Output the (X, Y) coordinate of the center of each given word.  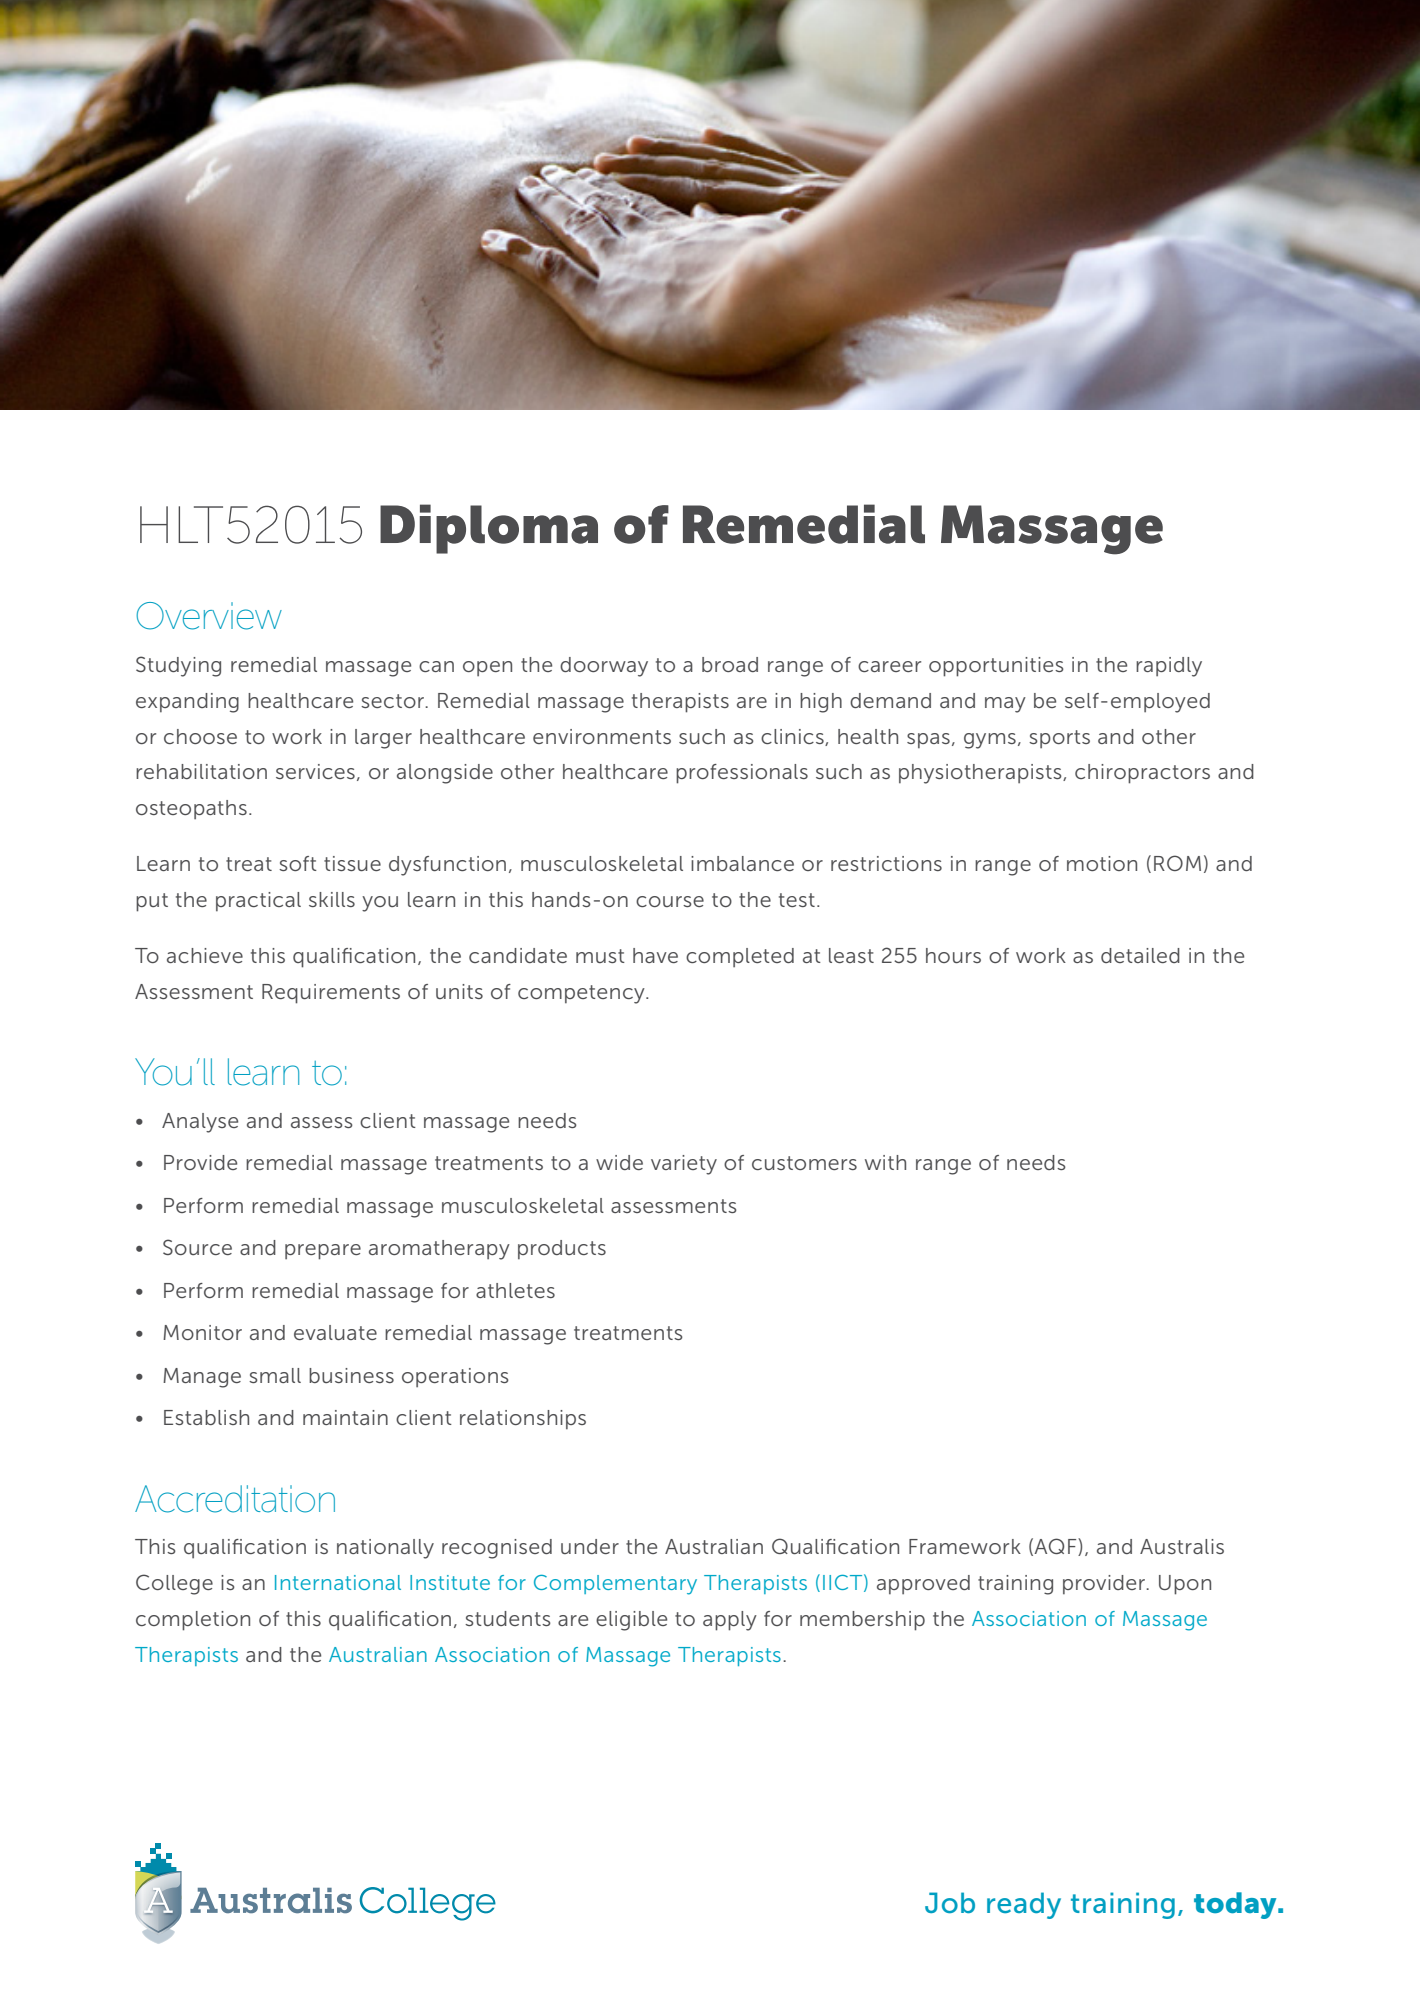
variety (684, 1165)
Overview (209, 616)
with (885, 1162)
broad (730, 664)
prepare (323, 1252)
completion (193, 1621)
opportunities (996, 667)
